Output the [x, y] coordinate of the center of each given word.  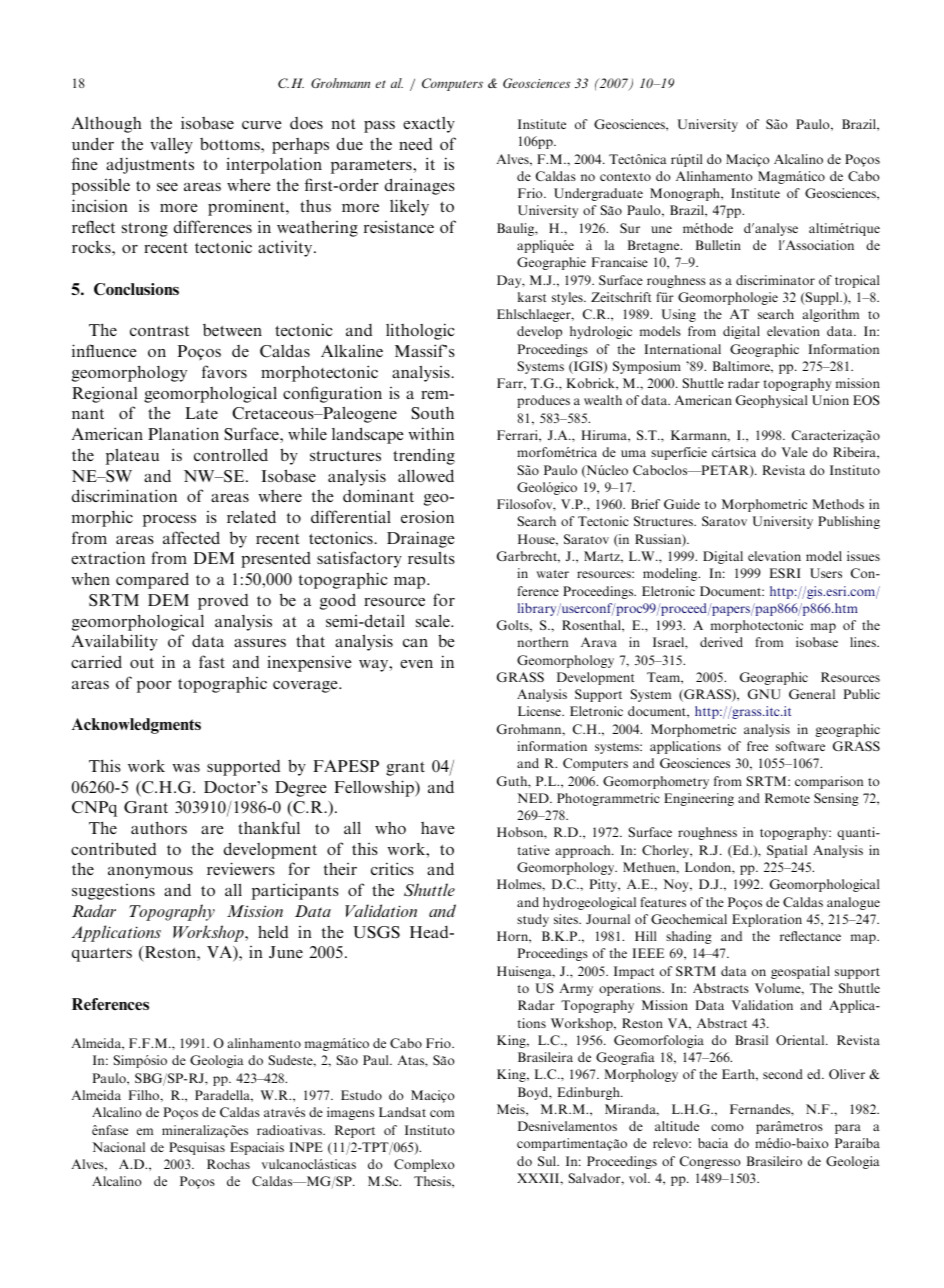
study [533, 920]
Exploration [767, 920]
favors [224, 371]
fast [212, 661]
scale [434, 621]
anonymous [150, 873]
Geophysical [771, 401]
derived [721, 642]
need [415, 144]
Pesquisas [197, 1148]
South [433, 413]
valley [171, 146]
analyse [775, 229]
